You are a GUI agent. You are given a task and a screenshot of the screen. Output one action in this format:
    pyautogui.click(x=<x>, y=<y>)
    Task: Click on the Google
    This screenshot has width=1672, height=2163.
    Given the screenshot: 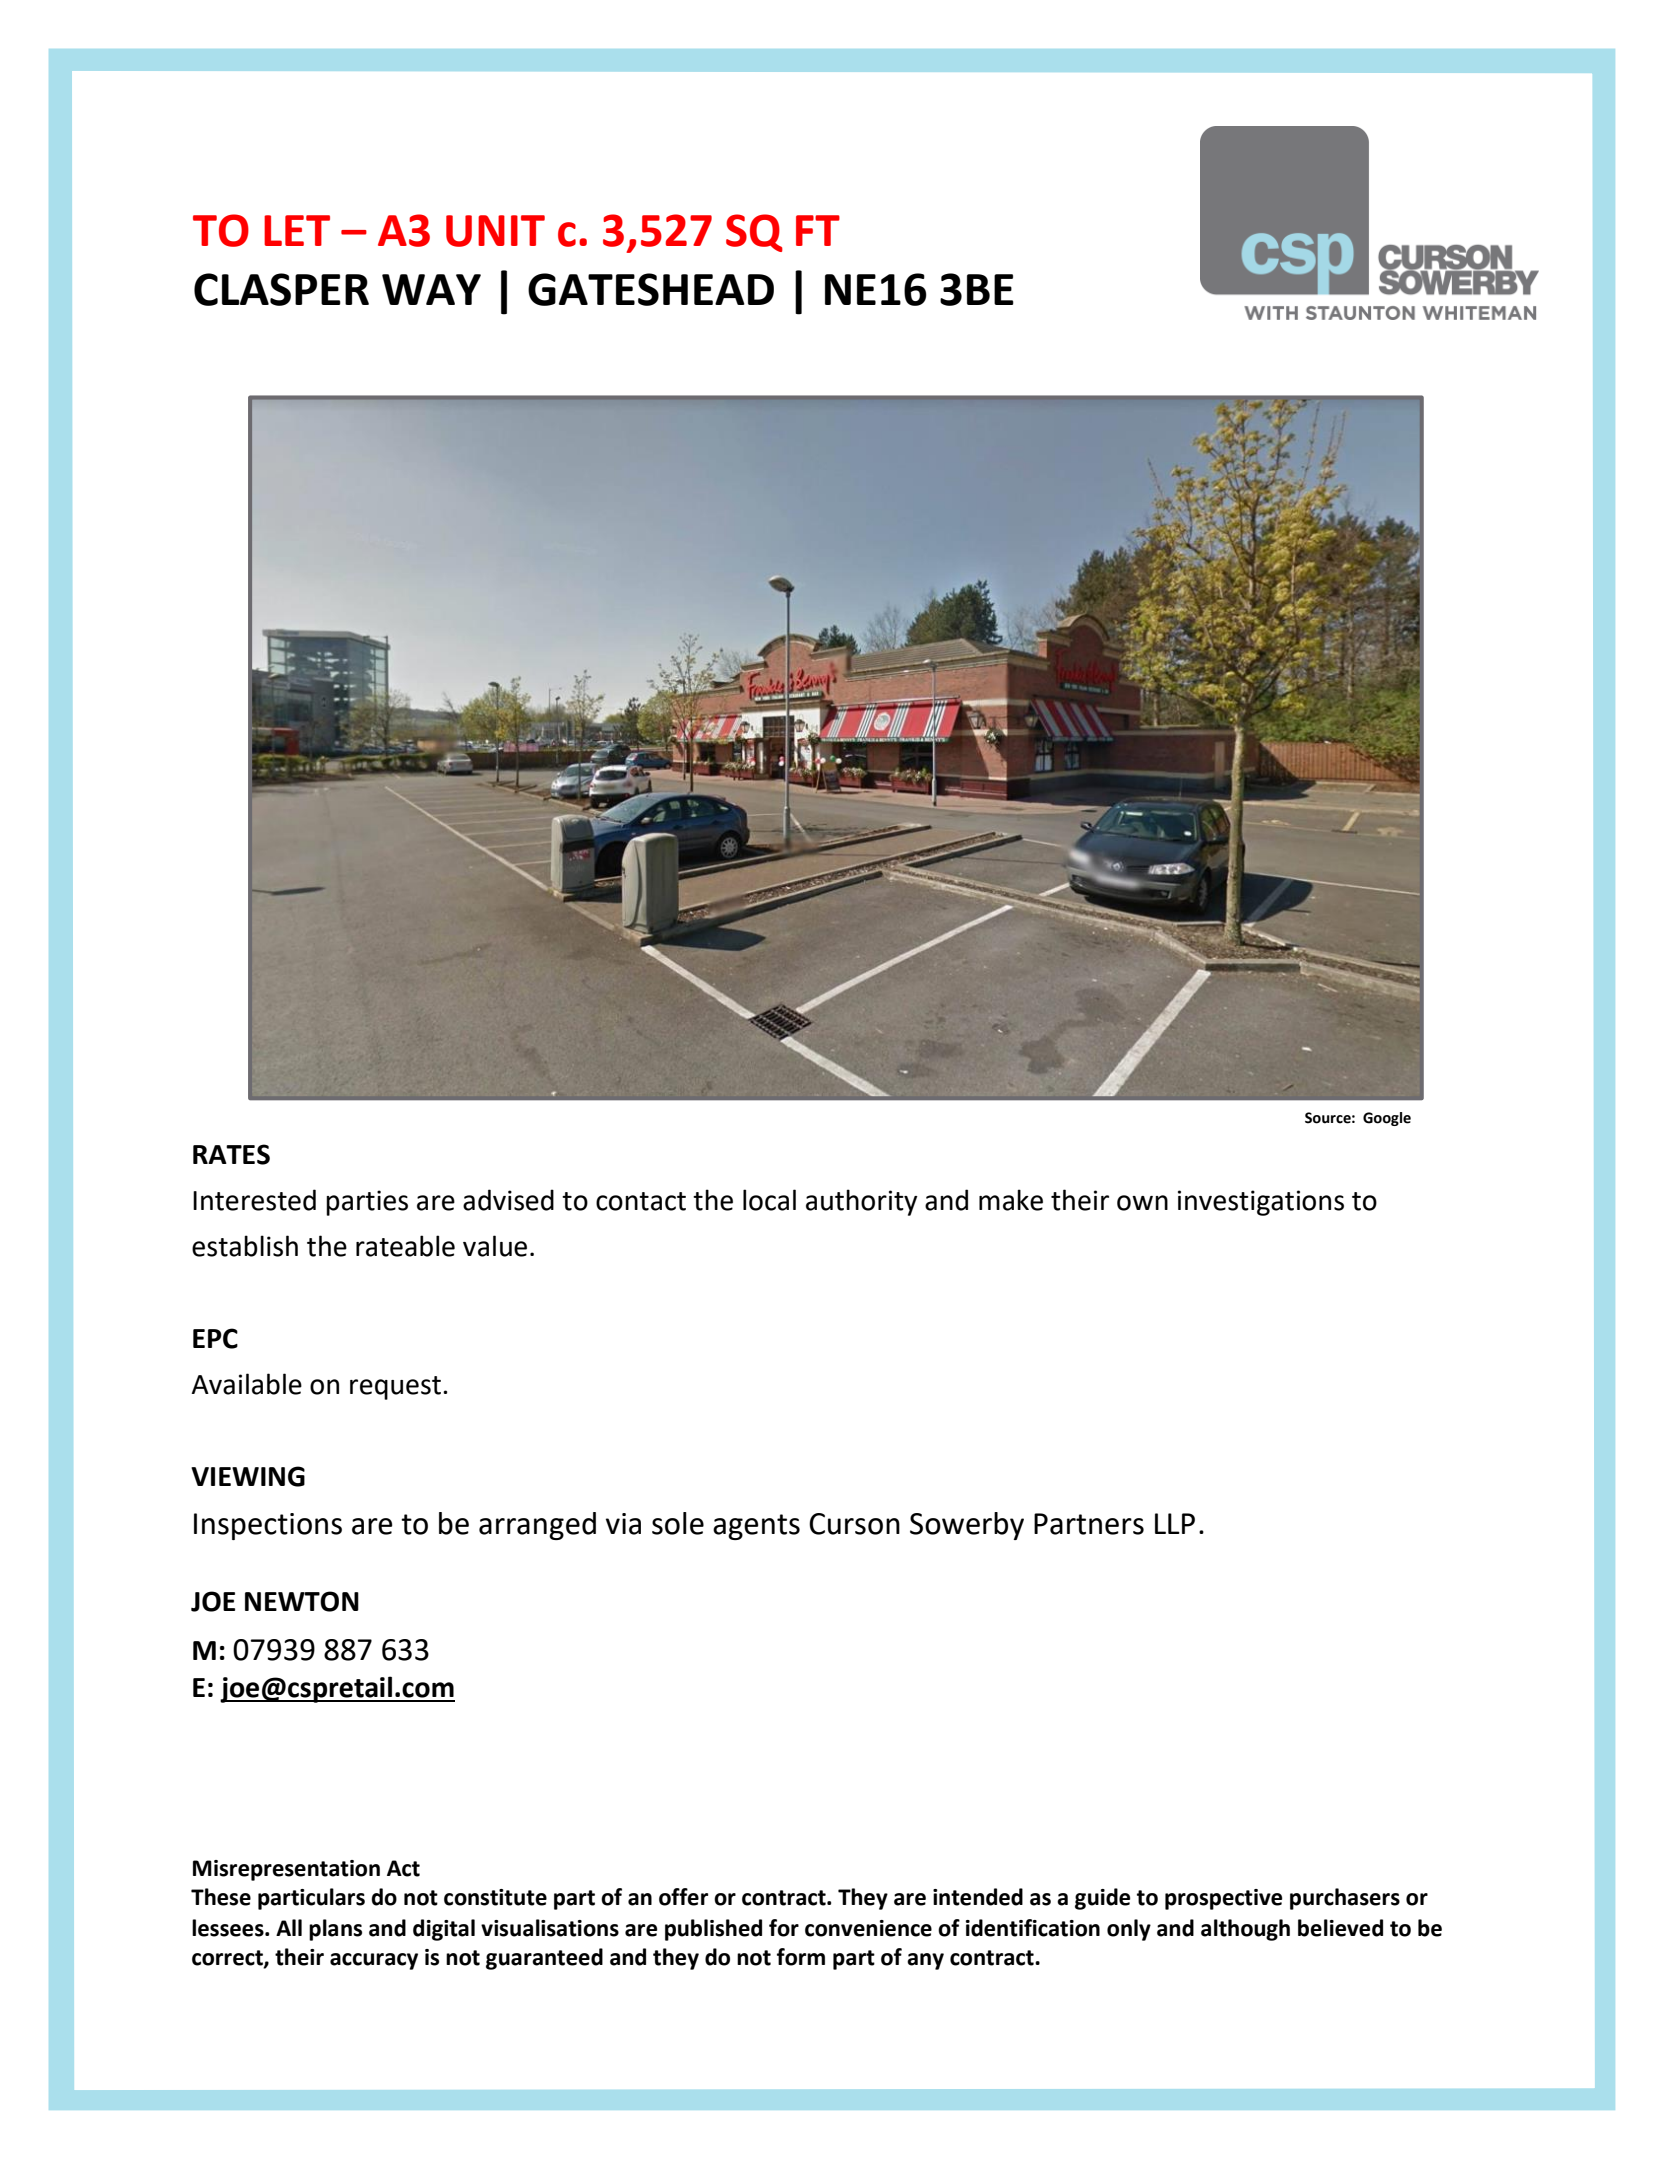 What is the action you would take?
    pyautogui.click(x=1387, y=1119)
